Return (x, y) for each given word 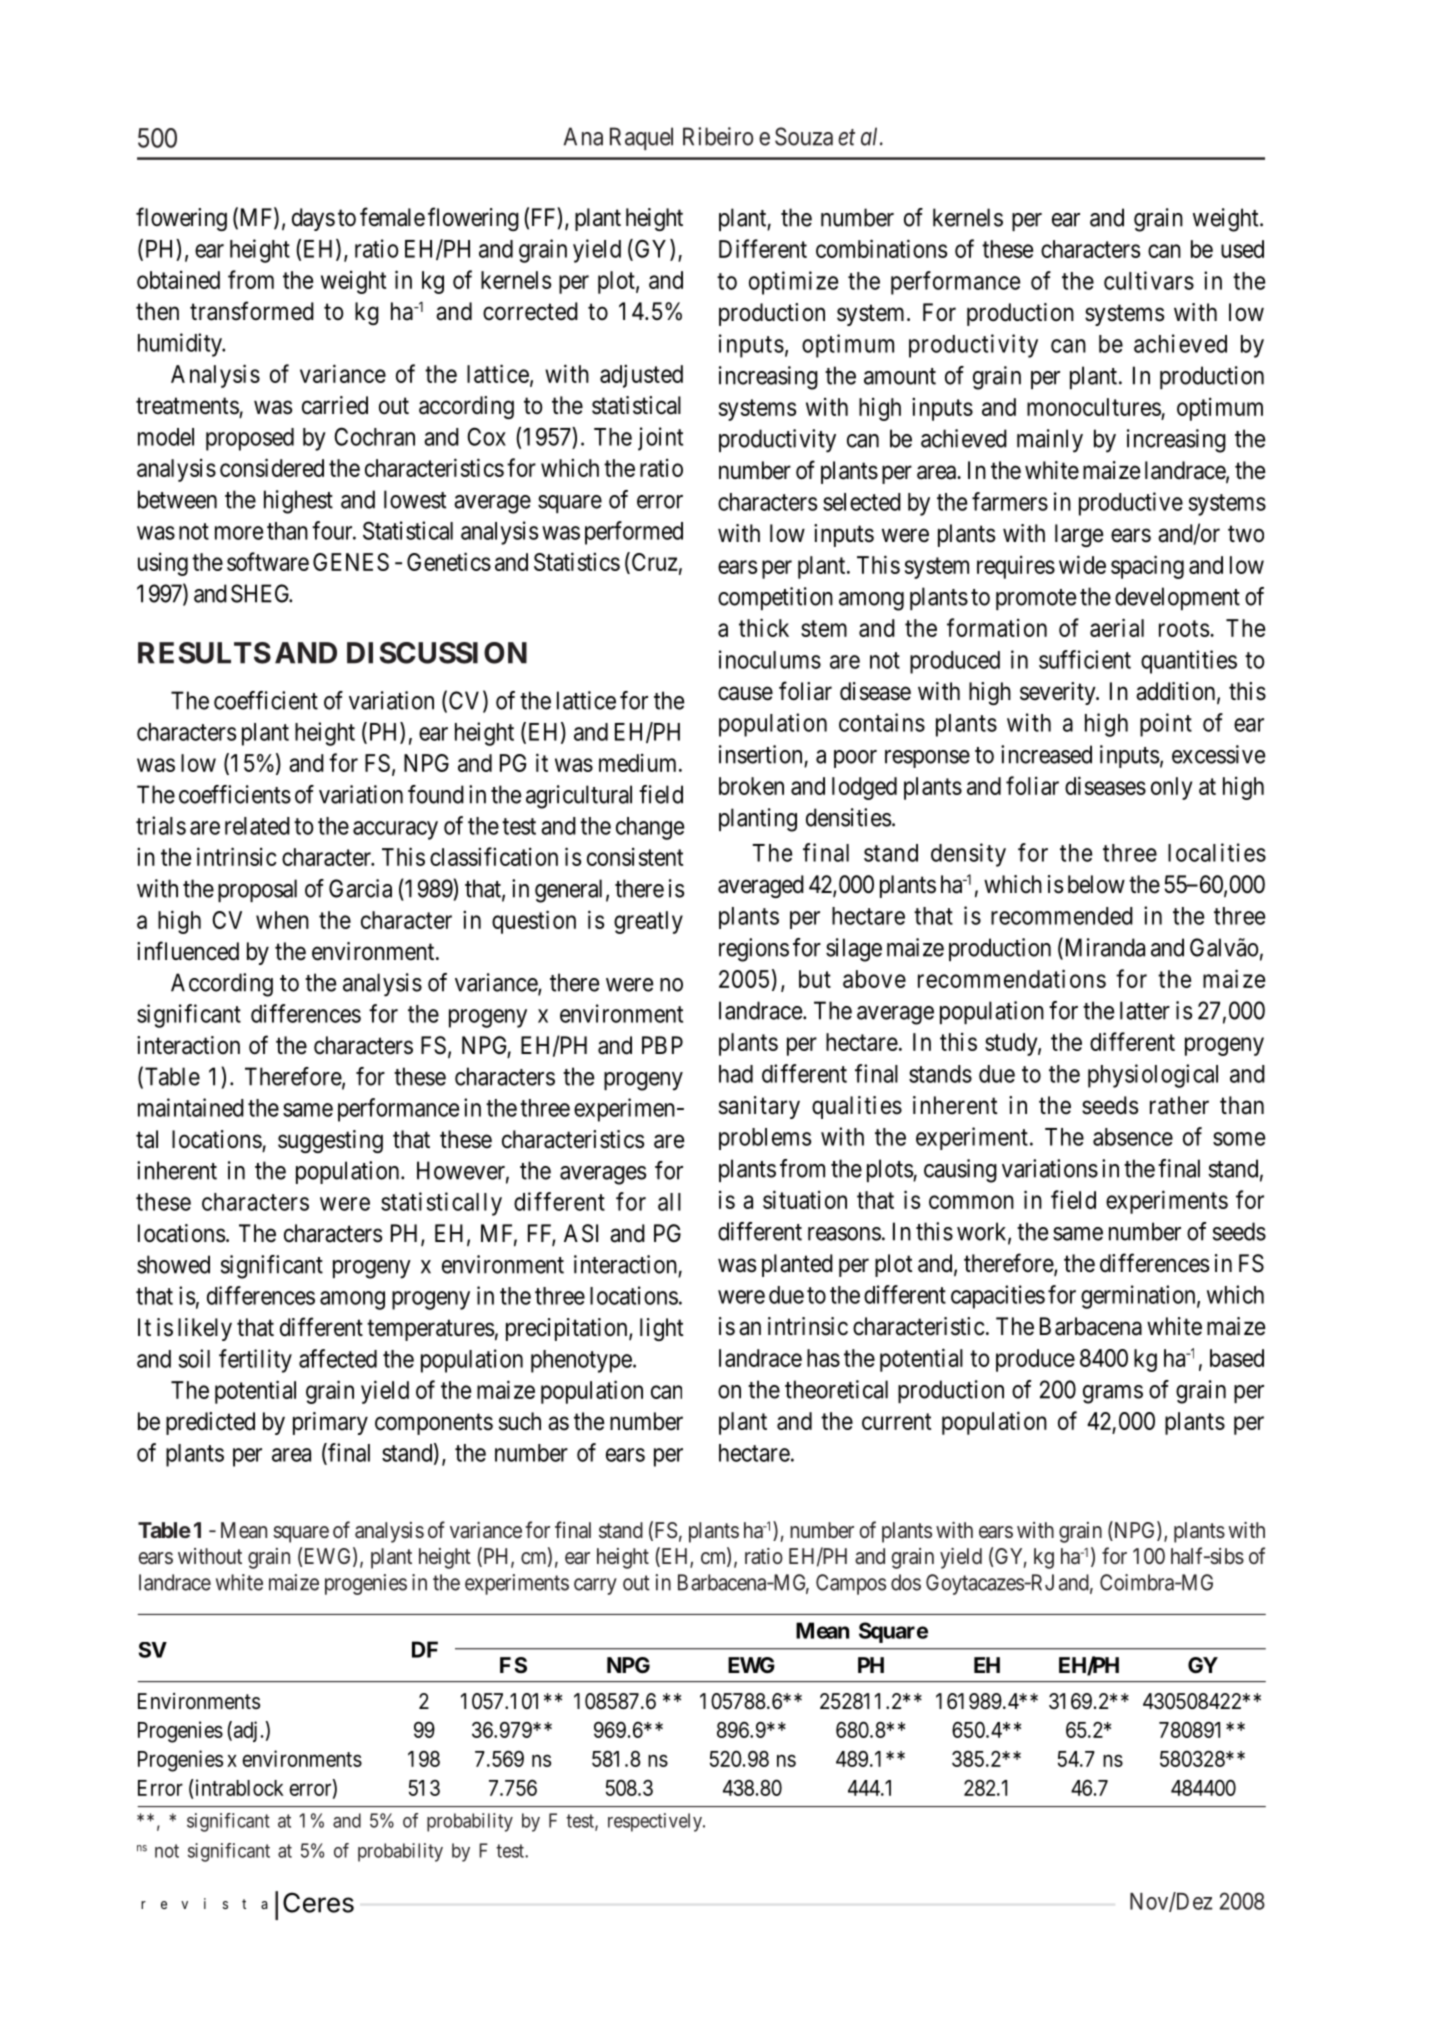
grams (1113, 1394)
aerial (1117, 627)
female (392, 217)
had (736, 1074)
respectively (656, 1822)
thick (764, 627)
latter (1145, 1010)
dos (906, 1582)
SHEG (261, 593)
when (282, 920)
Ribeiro (718, 136)
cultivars (1149, 280)
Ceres (318, 1902)
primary (330, 1423)
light (662, 1329)
